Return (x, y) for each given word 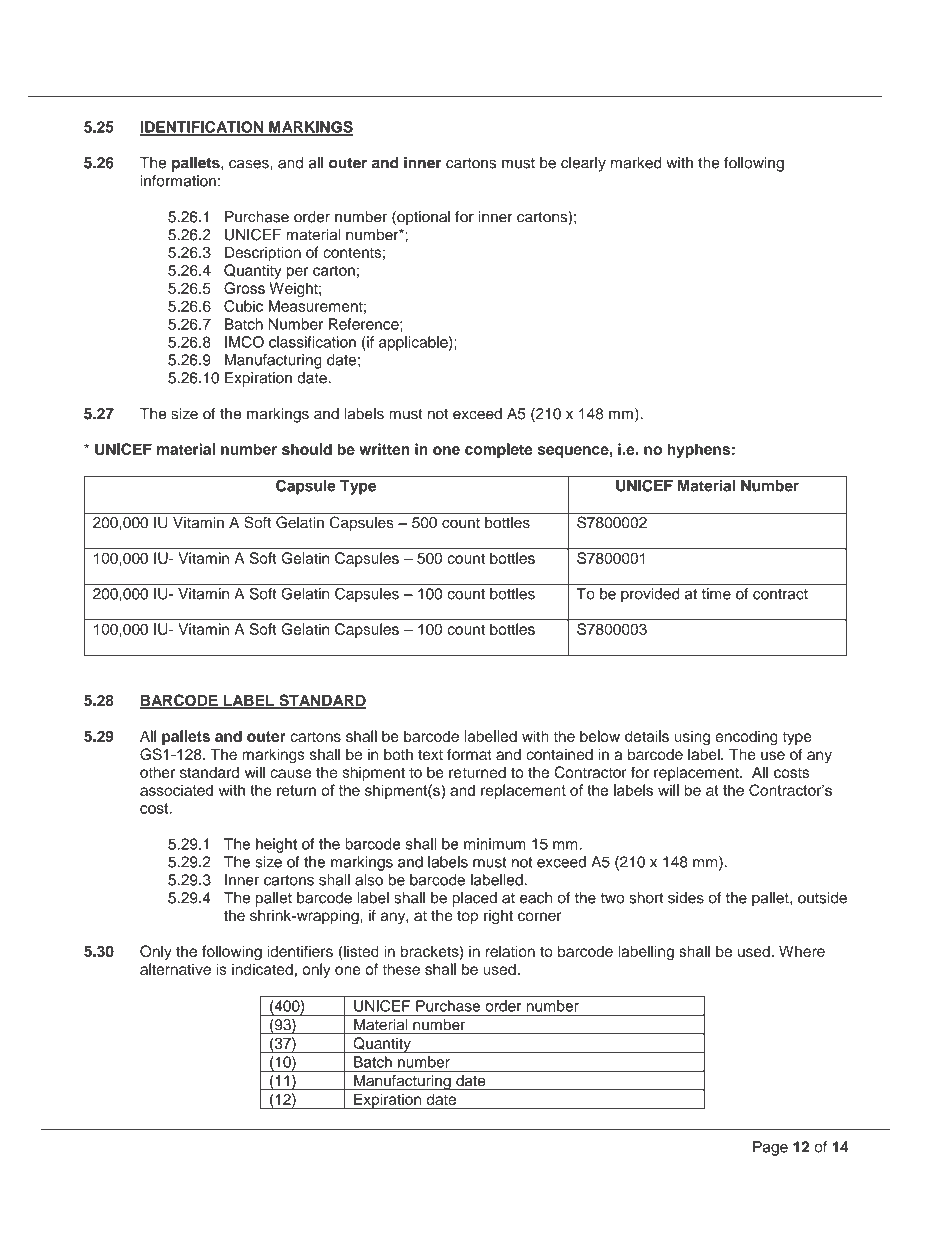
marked (636, 163)
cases (250, 164)
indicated (262, 969)
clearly (583, 164)
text (430, 755)
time (716, 594)
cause (290, 773)
